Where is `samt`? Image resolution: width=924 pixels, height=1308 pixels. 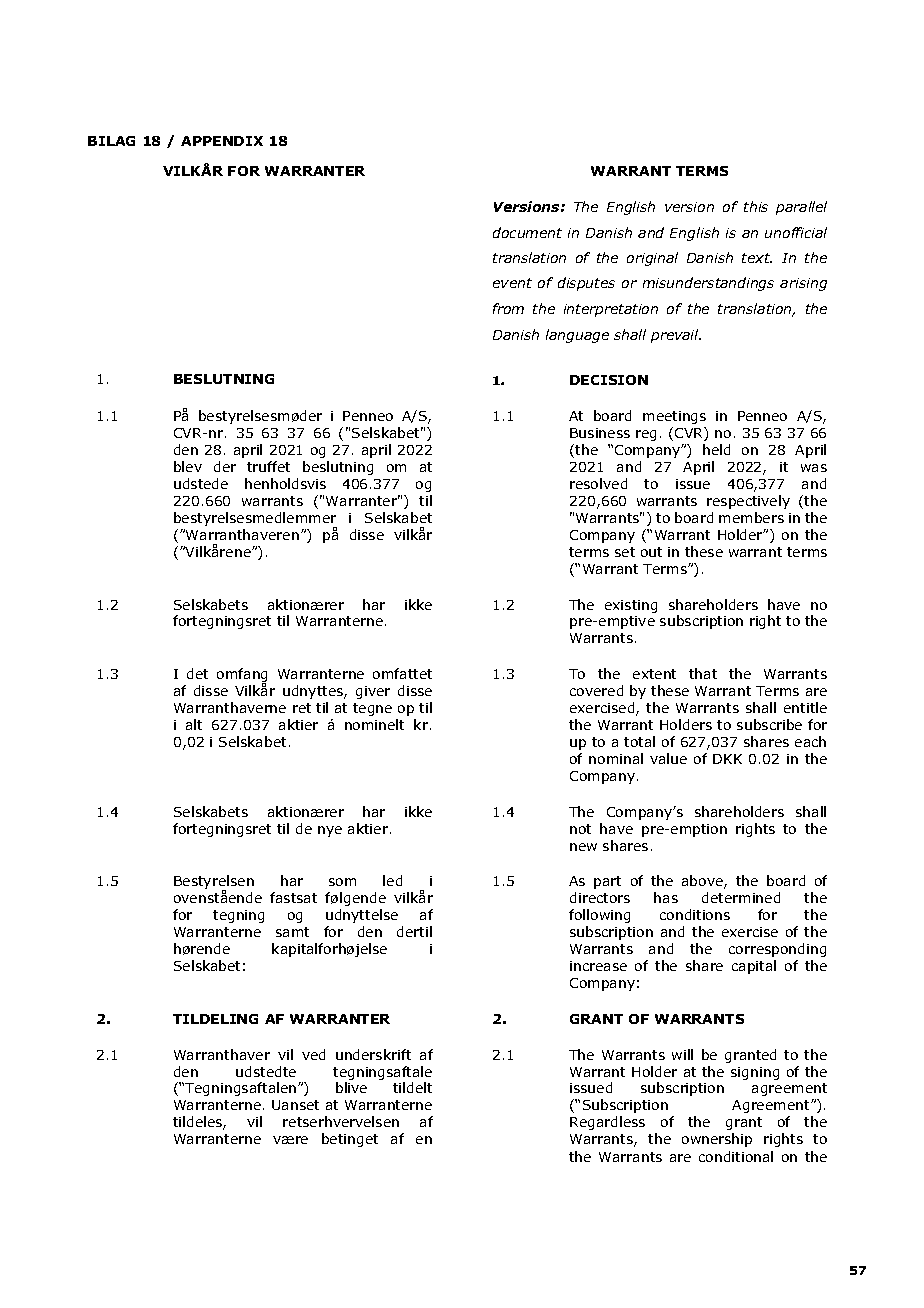
samt is located at coordinates (292, 932).
